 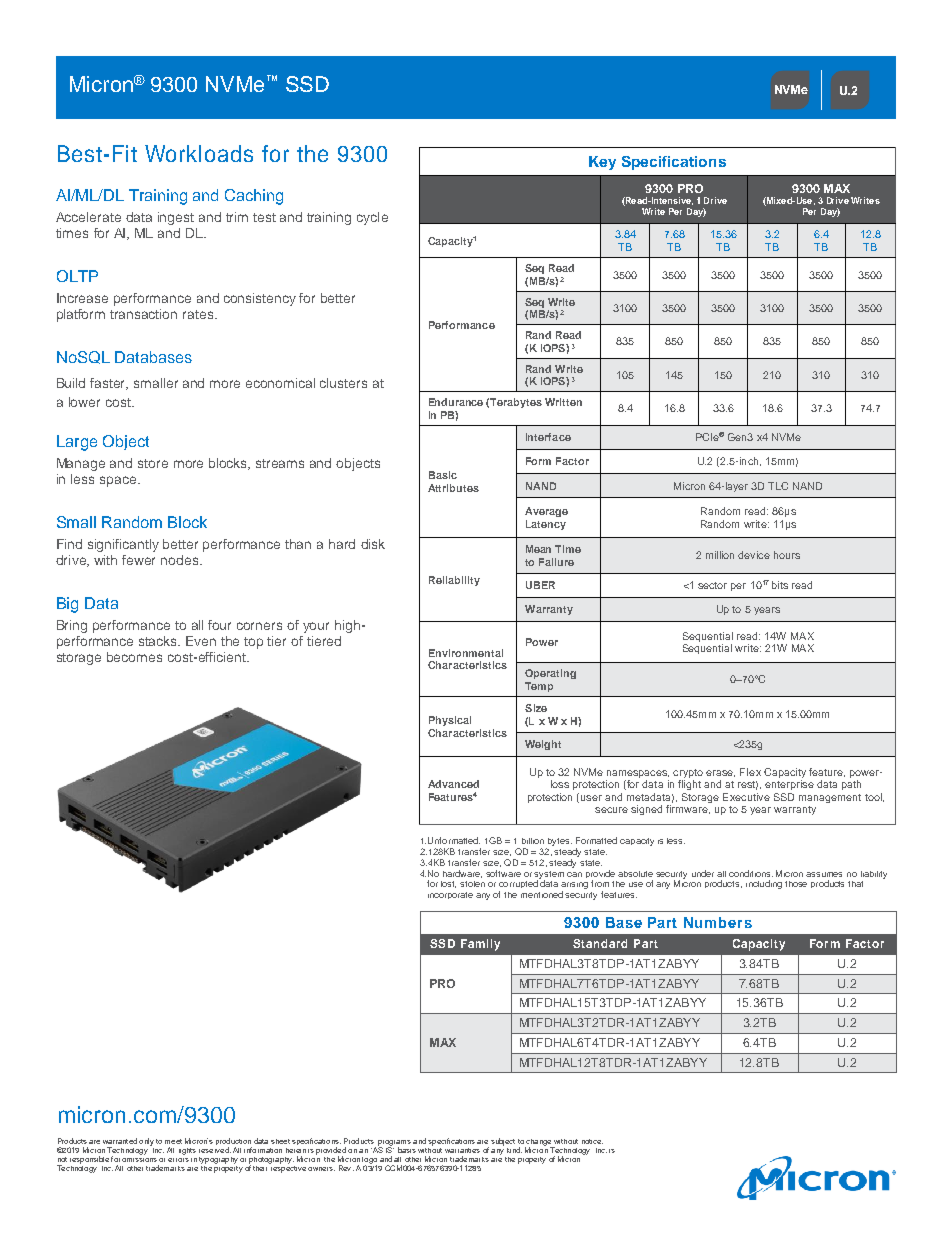 I want to click on meet, so click(x=173, y=1141).
